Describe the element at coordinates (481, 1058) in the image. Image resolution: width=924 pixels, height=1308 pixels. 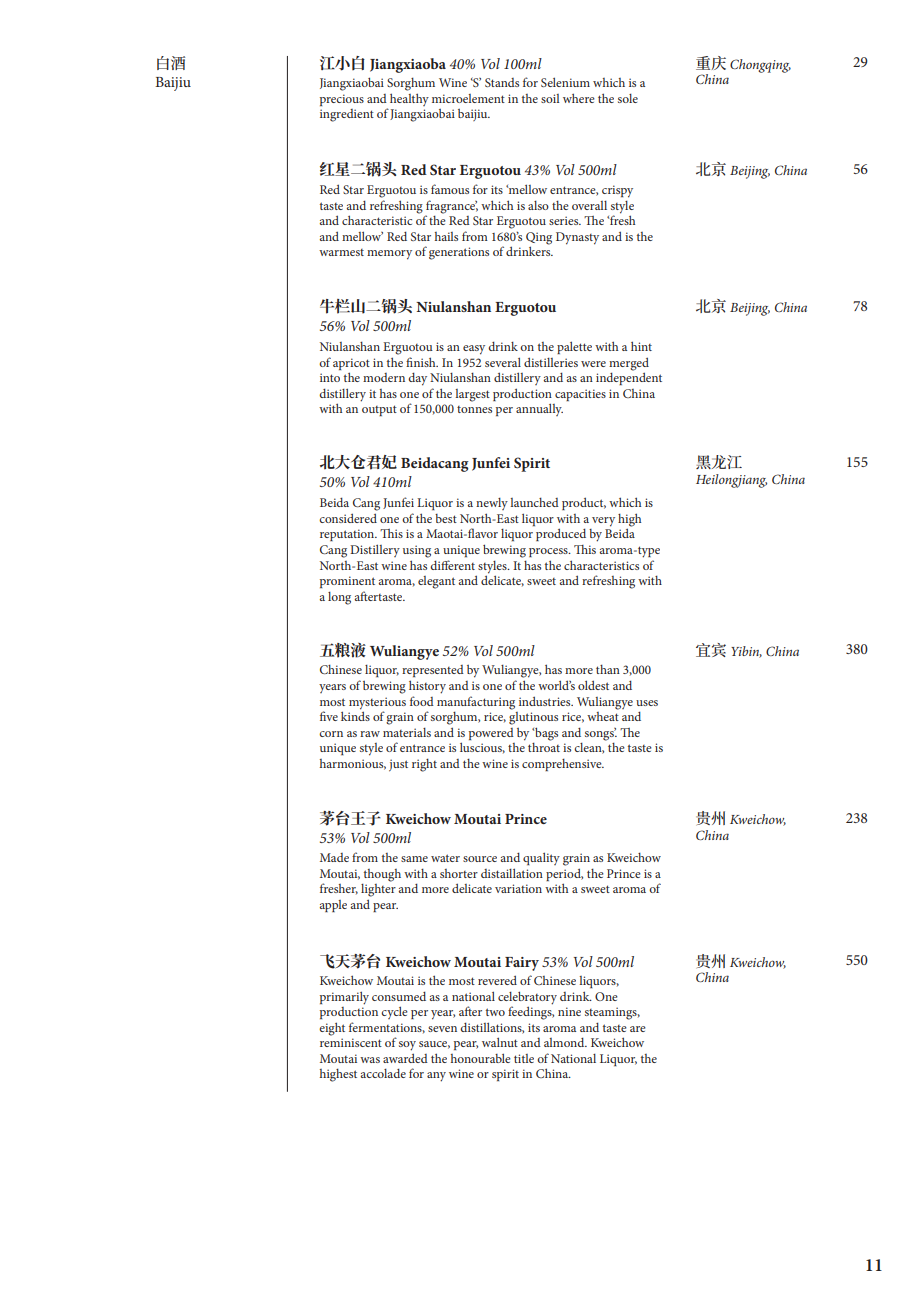
I see `honourable` at that location.
